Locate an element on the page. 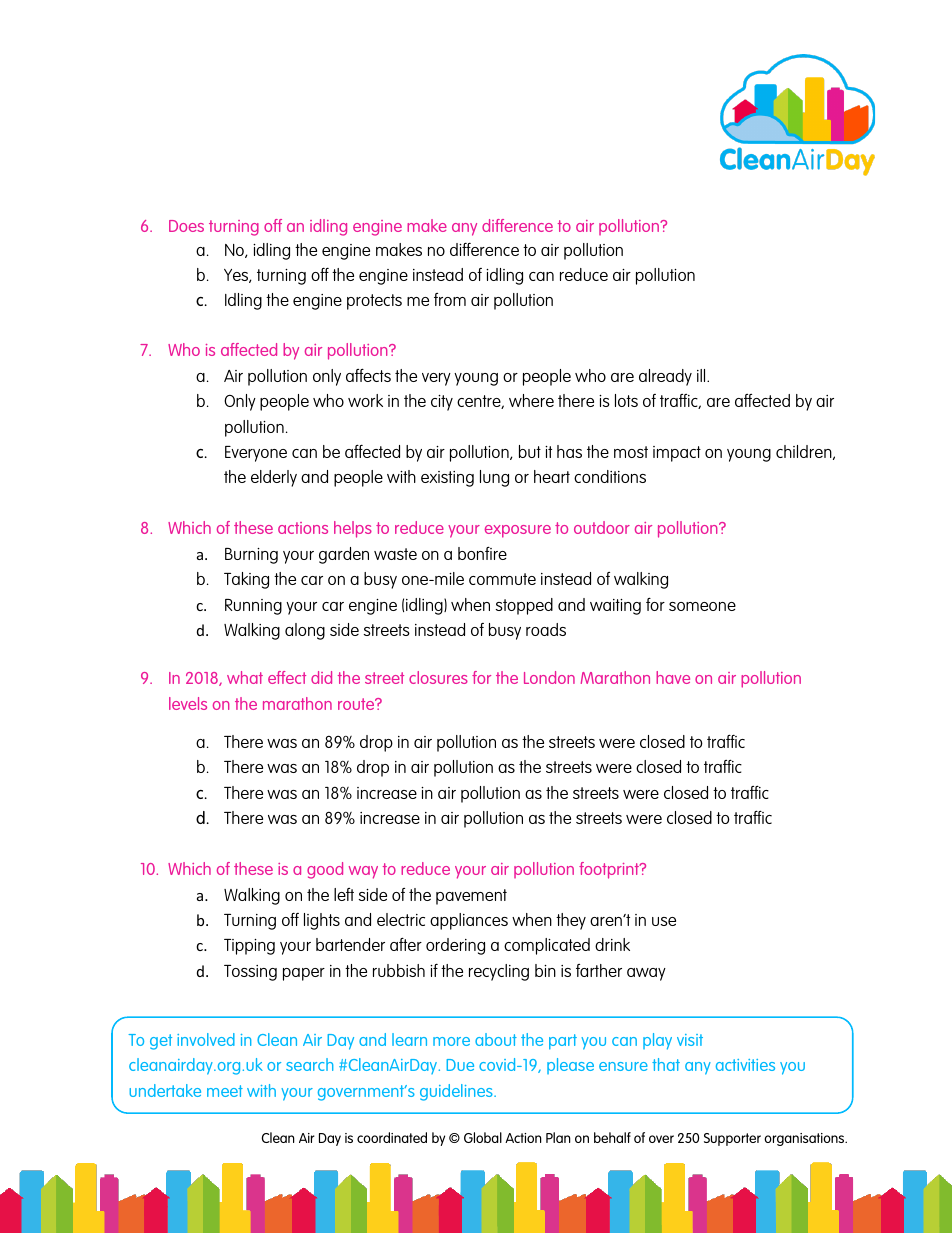  Global is located at coordinates (483, 1137).
